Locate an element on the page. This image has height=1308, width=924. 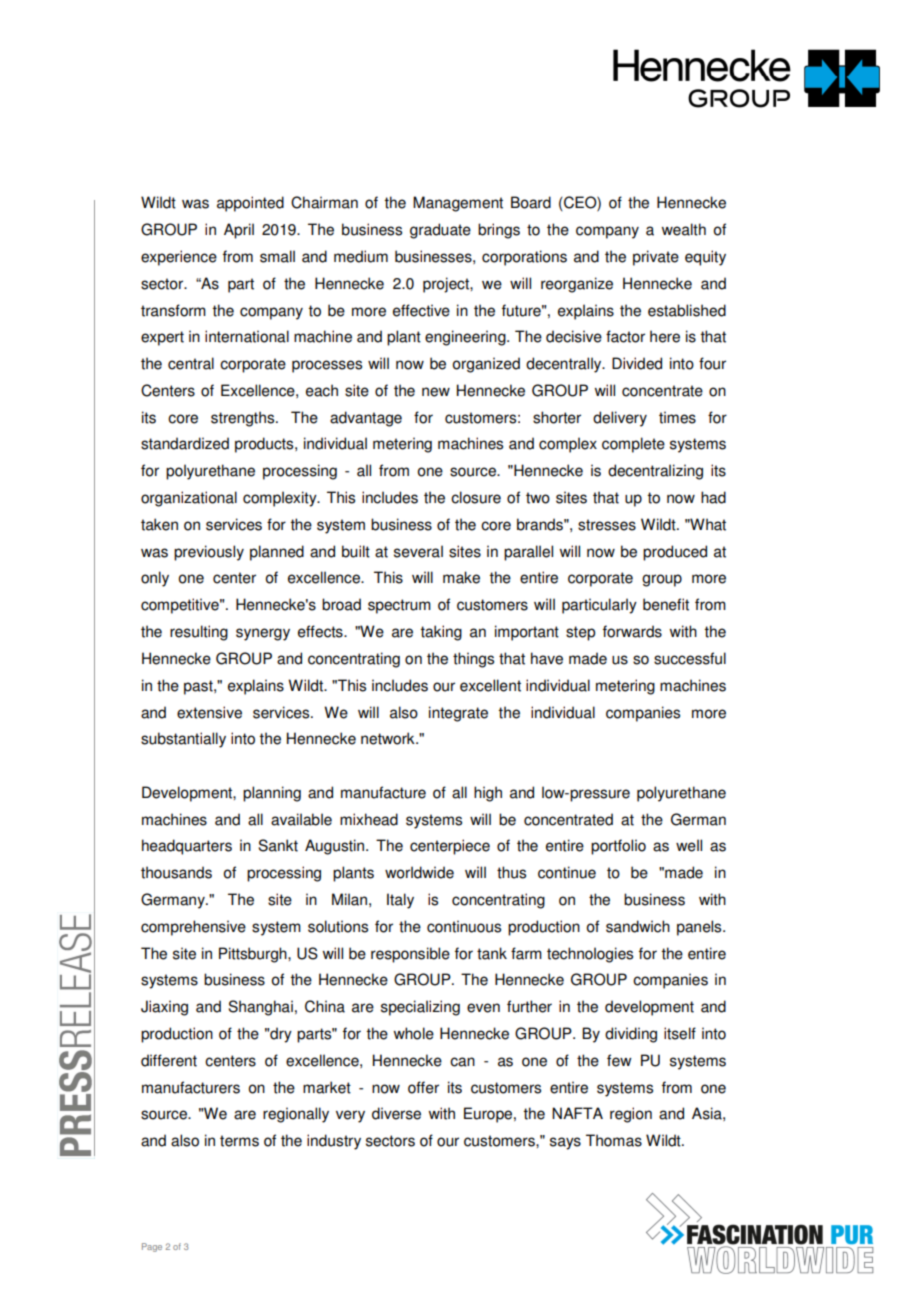
integrate is located at coordinates (458, 714).
